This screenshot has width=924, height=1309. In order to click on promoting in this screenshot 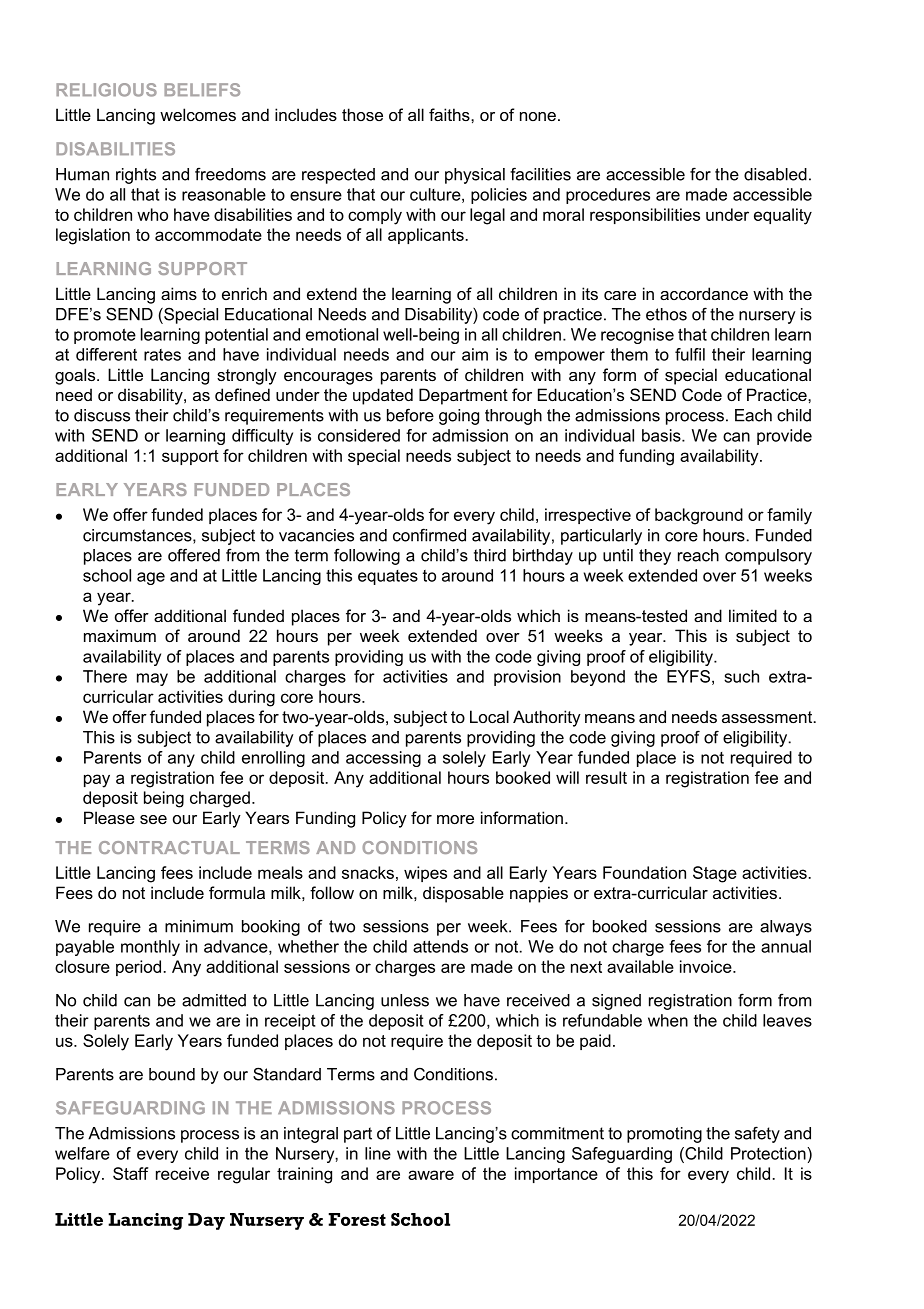, I will do `click(664, 1135)`.
